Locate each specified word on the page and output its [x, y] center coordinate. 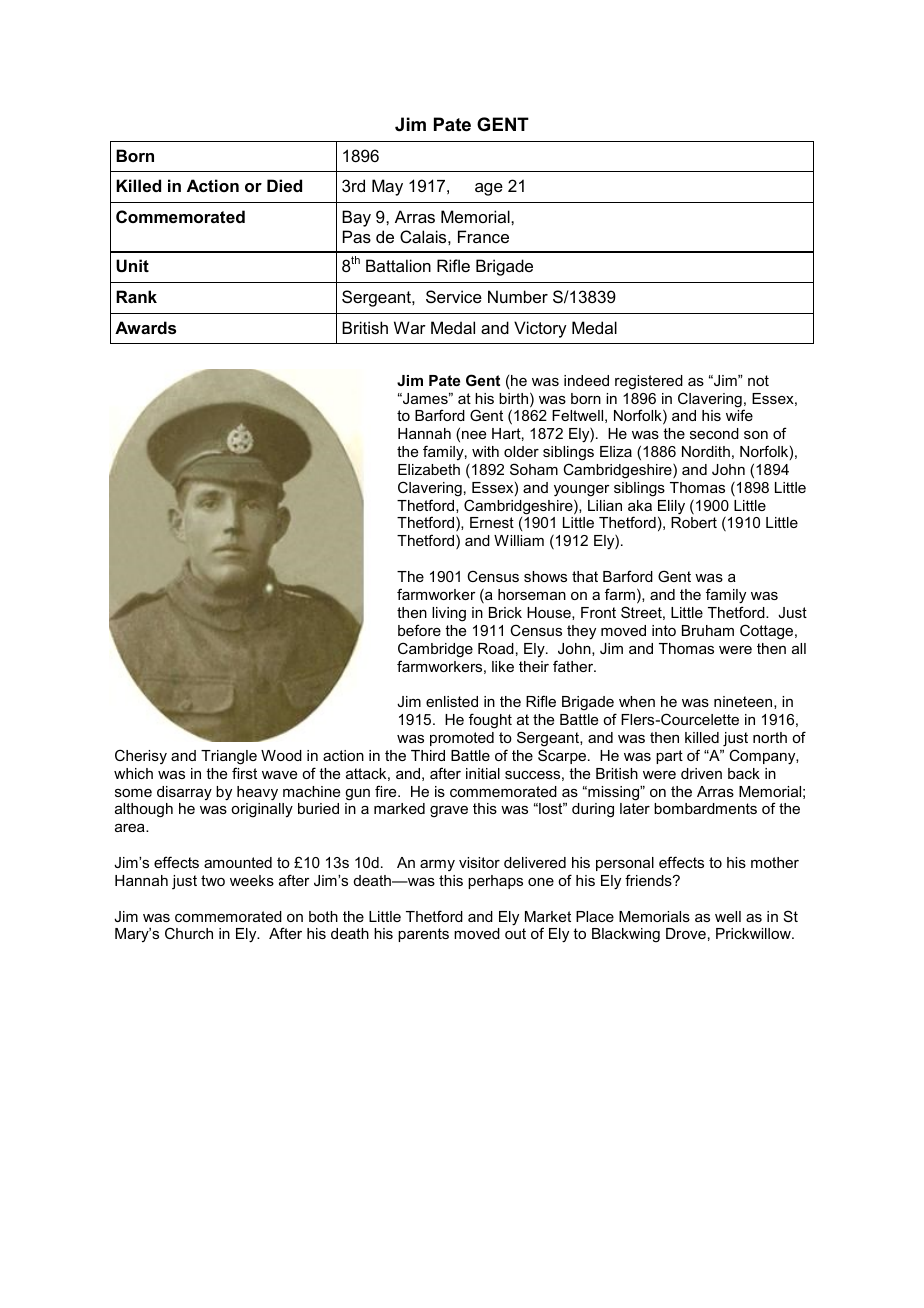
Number [518, 296]
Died [284, 185]
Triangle [229, 757]
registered [649, 382]
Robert [694, 522]
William [519, 540]
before [419, 630]
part [669, 757]
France [483, 236]
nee [474, 435]
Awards [145, 327]
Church [189, 933]
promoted [462, 739]
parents [423, 935]
